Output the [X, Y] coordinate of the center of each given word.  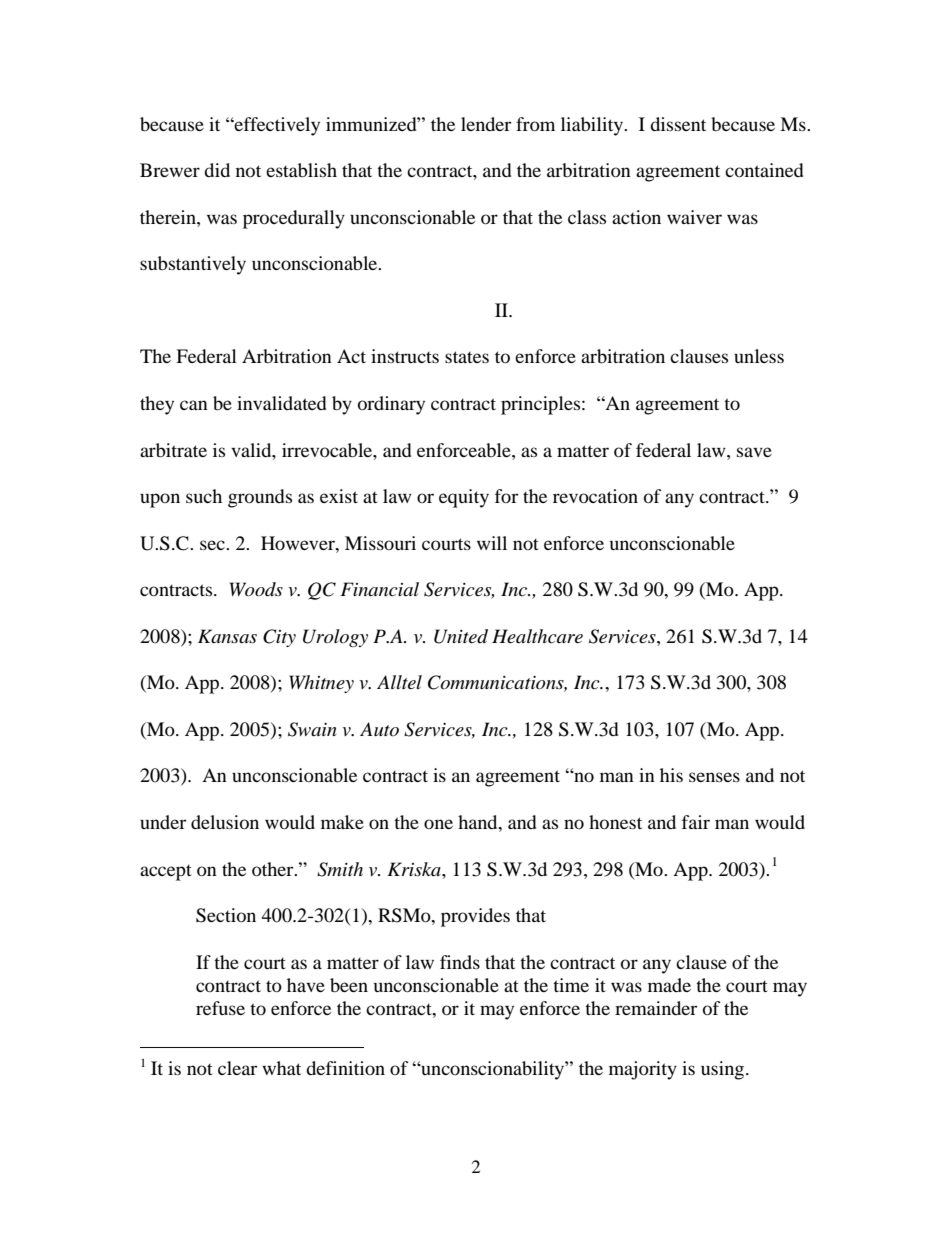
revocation [595, 496]
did [217, 170]
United [461, 636]
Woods [256, 589]
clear [237, 1068]
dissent [678, 124]
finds [460, 962]
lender [486, 124]
